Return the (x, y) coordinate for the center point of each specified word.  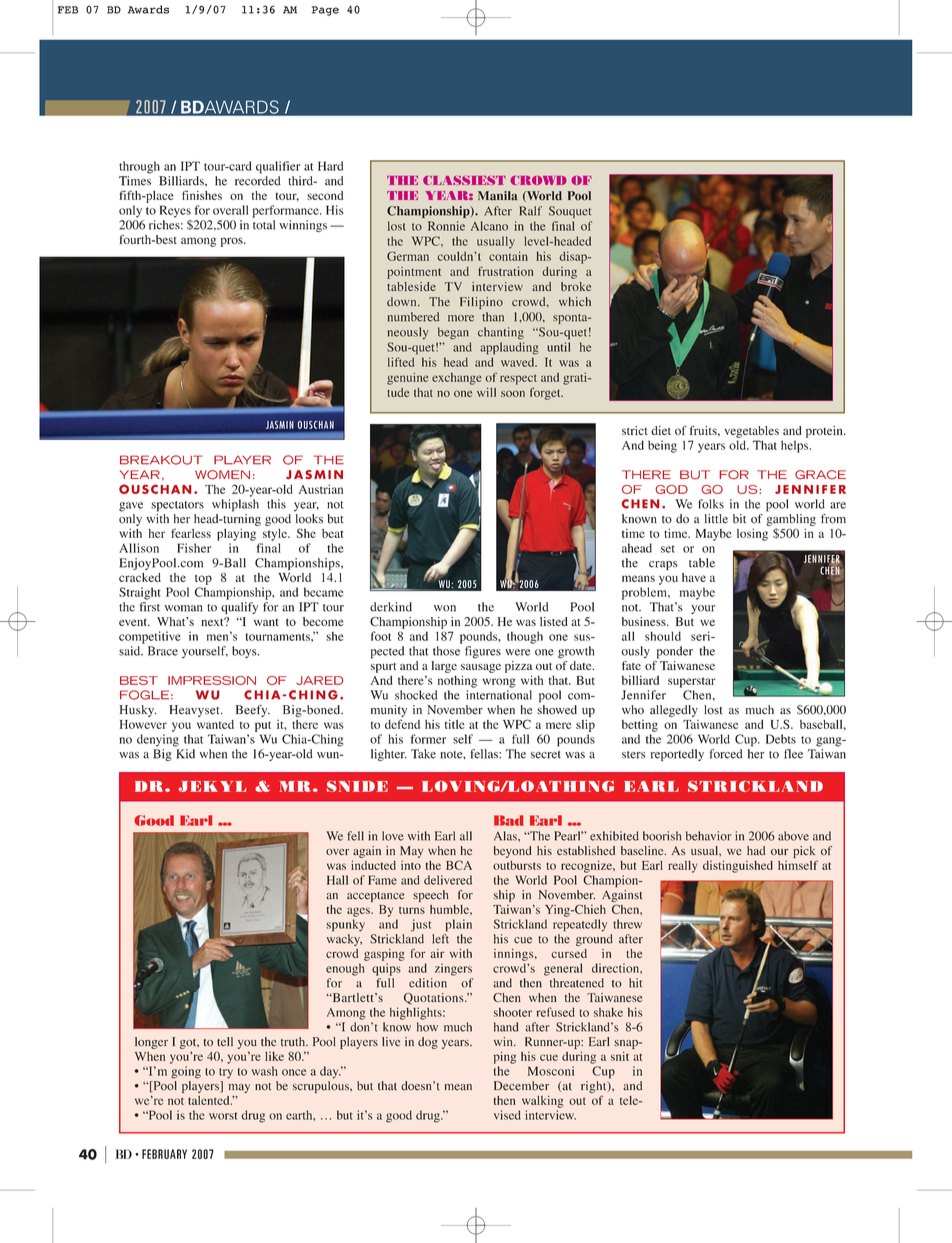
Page (325, 11)
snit (620, 1056)
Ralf (530, 211)
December (521, 1086)
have (694, 577)
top (203, 579)
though (525, 637)
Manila (497, 196)
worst (223, 1116)
